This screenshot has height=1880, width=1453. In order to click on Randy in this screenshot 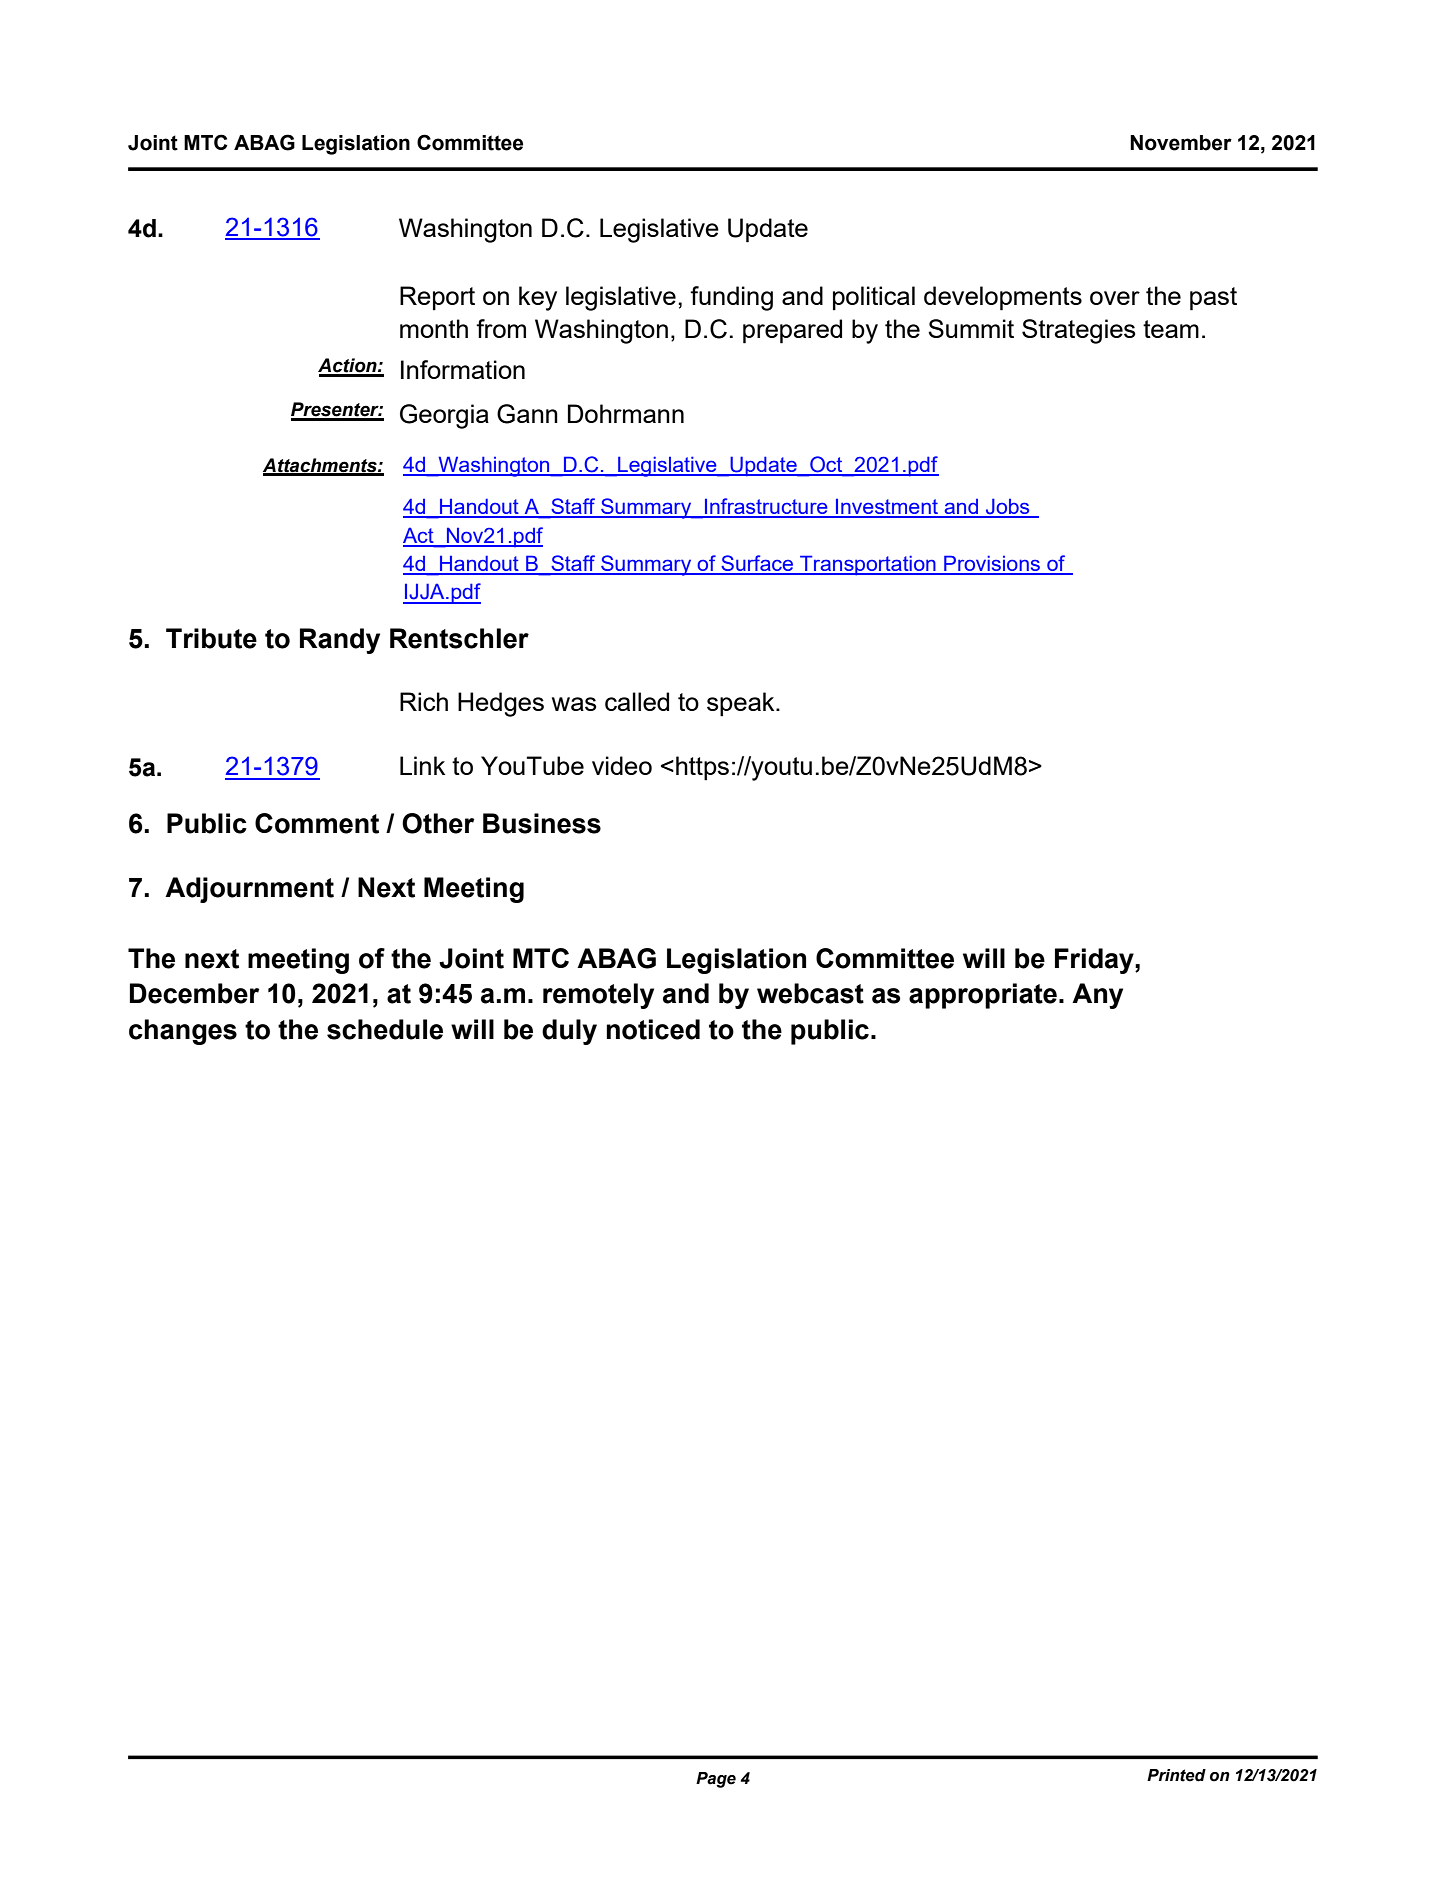, I will do `click(340, 641)`.
